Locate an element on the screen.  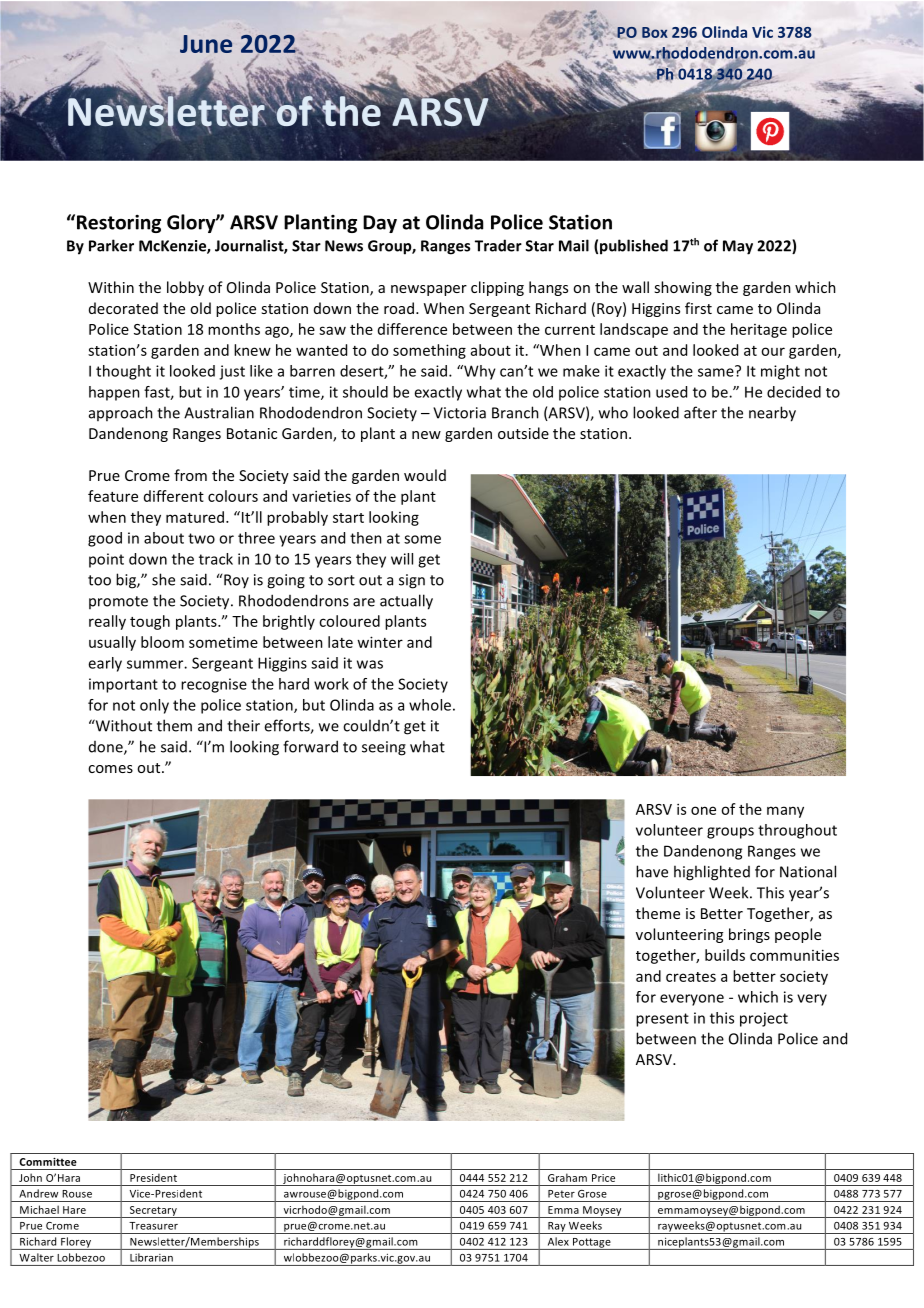
comes is located at coordinates (110, 769).
